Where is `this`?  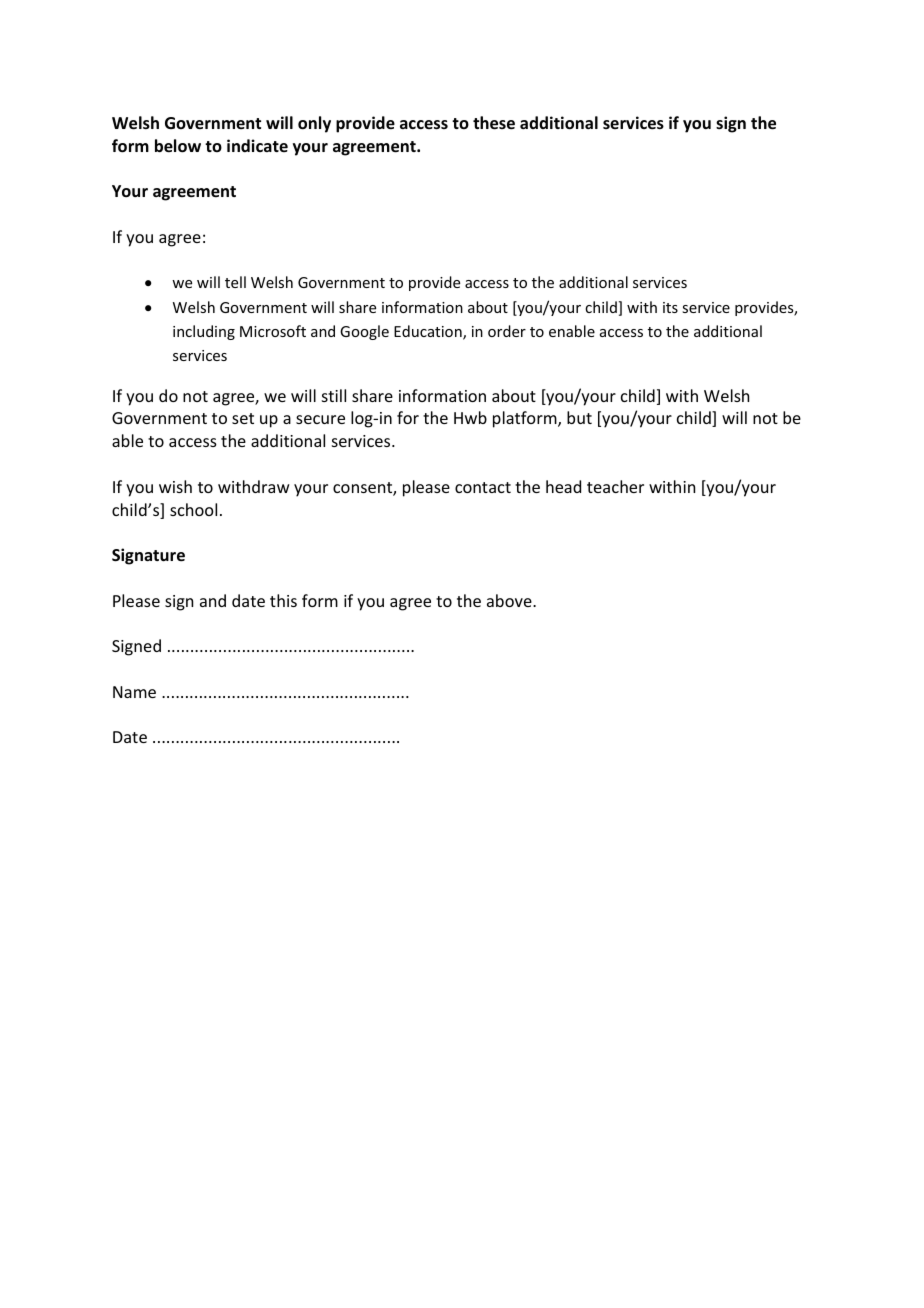
this is located at coordinates (283, 600).
